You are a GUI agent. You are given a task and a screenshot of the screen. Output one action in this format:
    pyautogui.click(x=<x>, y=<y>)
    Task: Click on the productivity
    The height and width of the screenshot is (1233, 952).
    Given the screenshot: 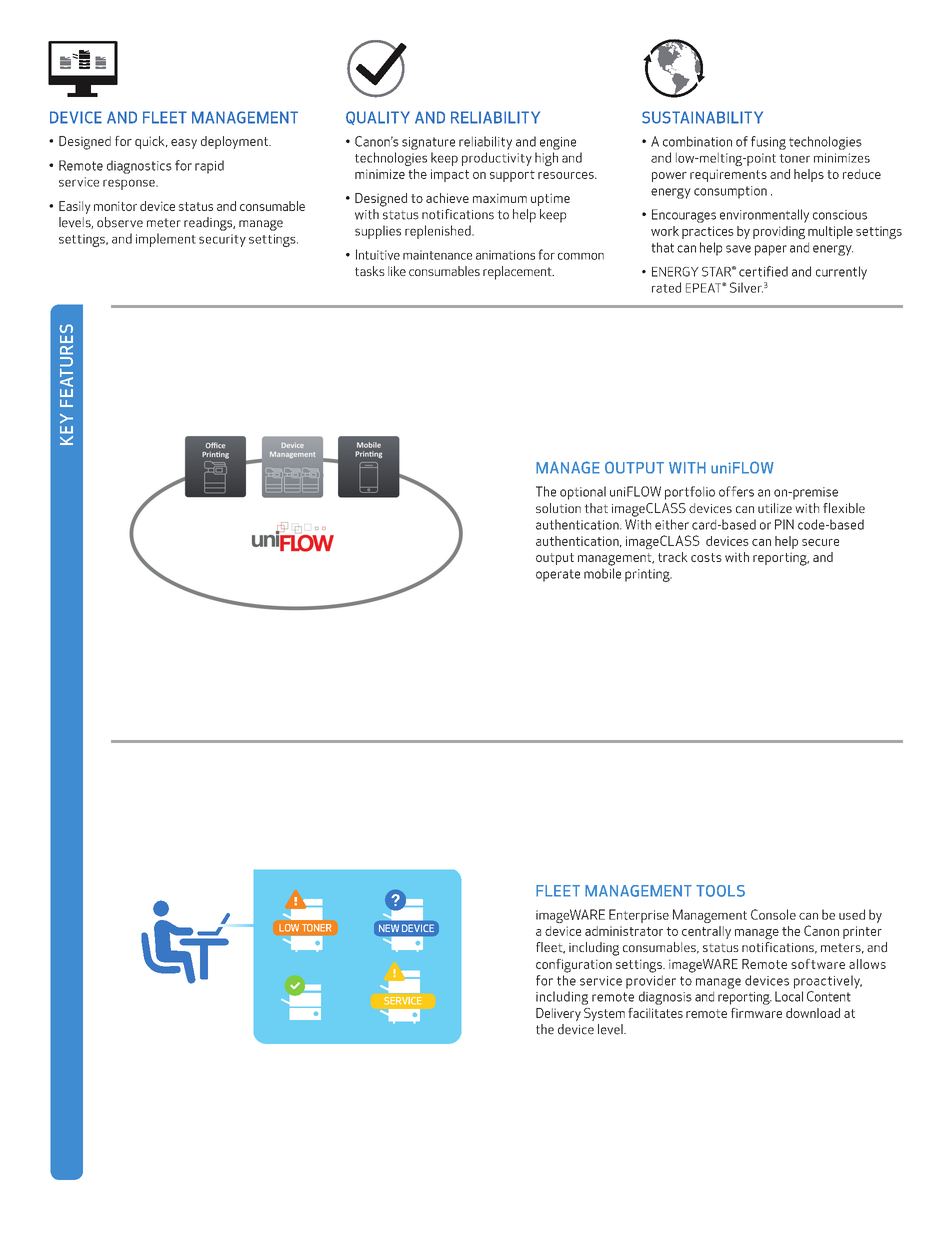 What is the action you would take?
    pyautogui.click(x=497, y=159)
